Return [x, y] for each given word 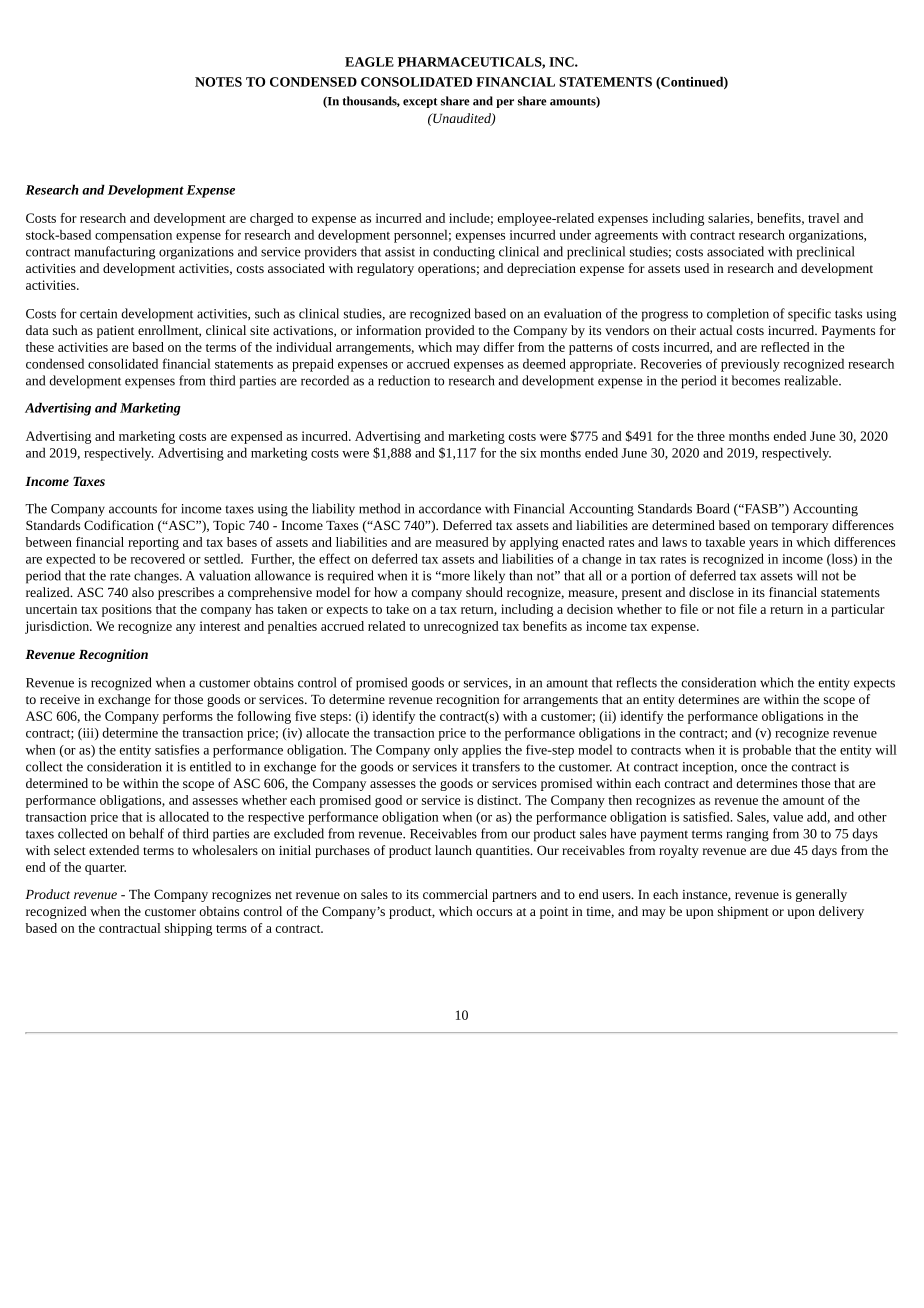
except [420, 103]
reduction [404, 380]
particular [858, 610]
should [484, 592]
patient [115, 332]
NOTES [218, 82]
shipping [188, 929]
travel [824, 218]
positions [127, 610]
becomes [756, 380]
